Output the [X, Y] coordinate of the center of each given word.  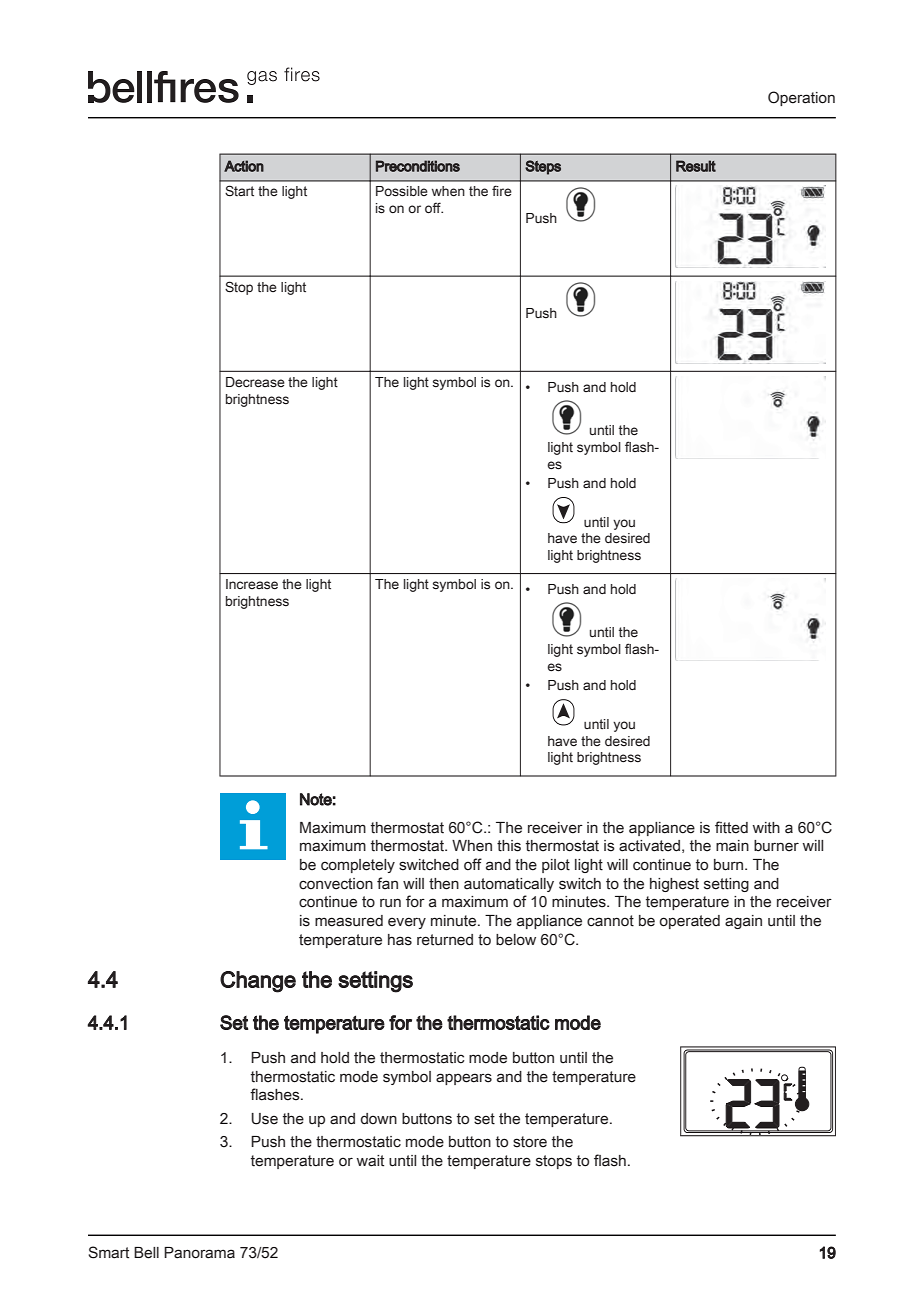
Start [239, 191]
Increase [252, 584]
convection [336, 884]
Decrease [255, 382]
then [444, 884]
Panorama [199, 1253]
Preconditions [418, 166]
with [766, 828]
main [732, 846]
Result [696, 166]
